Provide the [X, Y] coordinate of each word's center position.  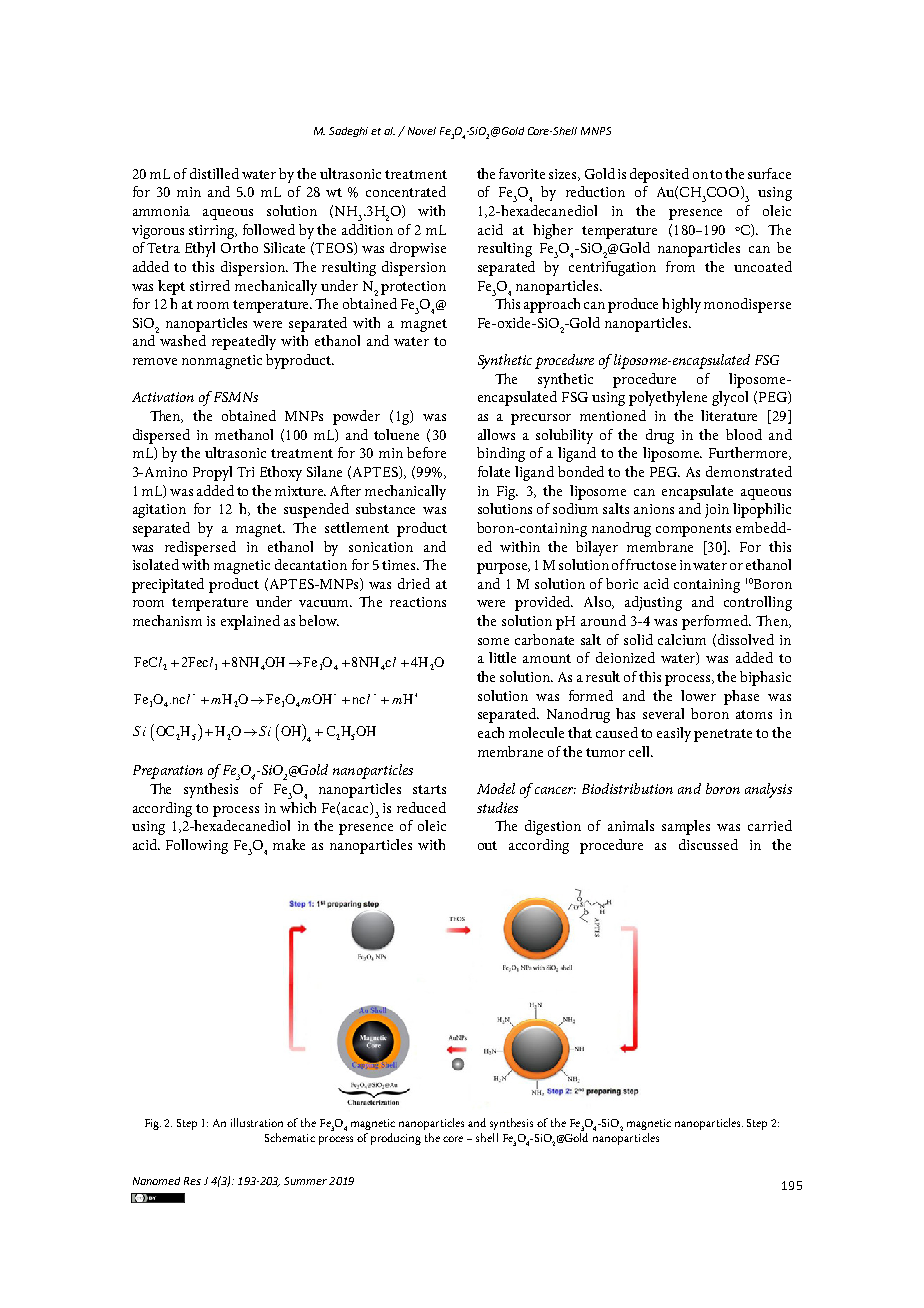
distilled [214, 173]
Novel [422, 131]
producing [396, 1139]
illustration [257, 1122]
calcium [682, 639]
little [502, 657]
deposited [659, 175]
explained [250, 622]
